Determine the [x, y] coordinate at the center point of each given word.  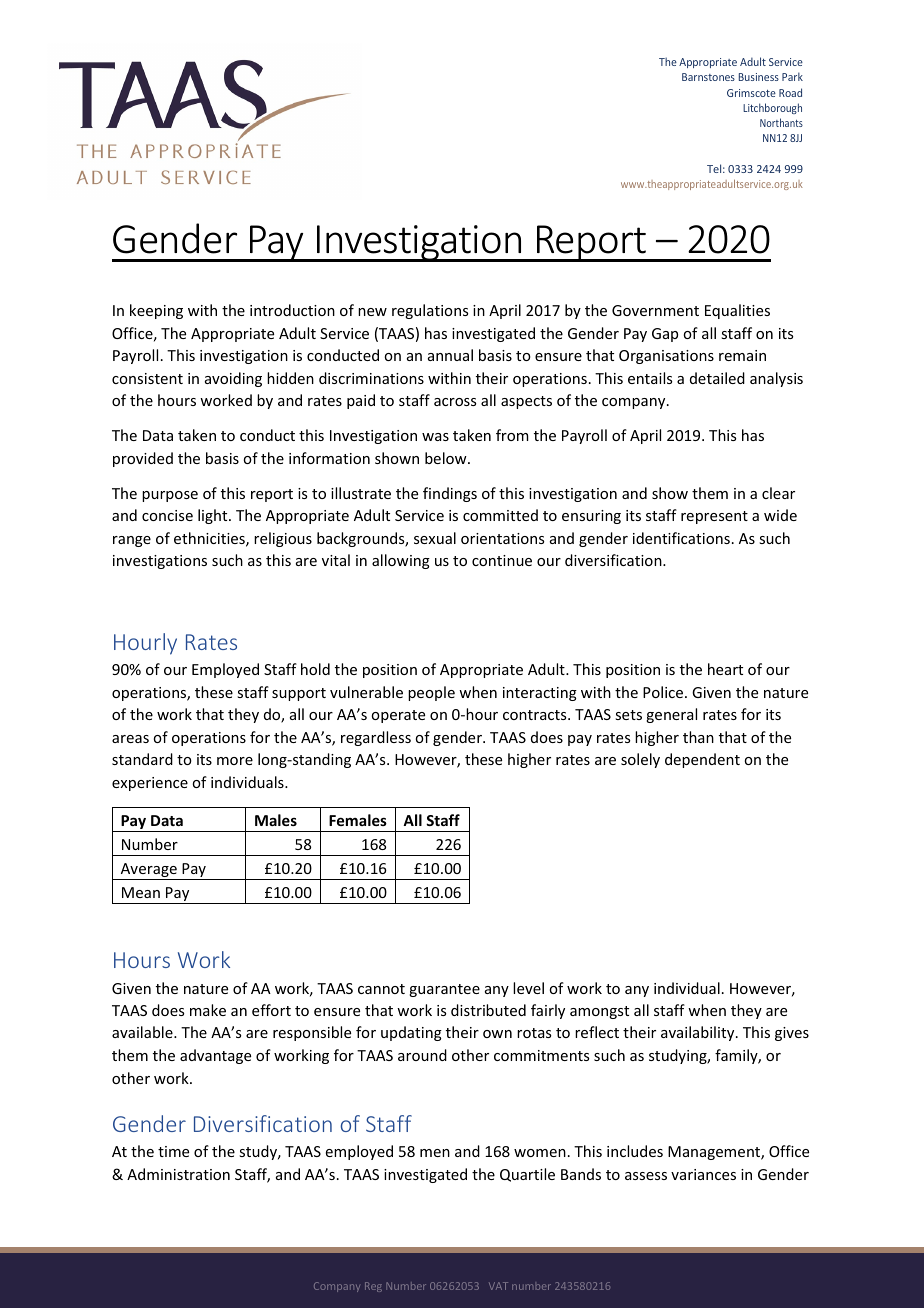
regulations [430, 311]
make [208, 1010]
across [455, 402]
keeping [156, 311]
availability [699, 1033]
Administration [178, 1174]
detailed [717, 378]
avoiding [233, 379]
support [299, 694]
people [431, 693]
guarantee [444, 990]
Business [759, 77]
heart [725, 669]
